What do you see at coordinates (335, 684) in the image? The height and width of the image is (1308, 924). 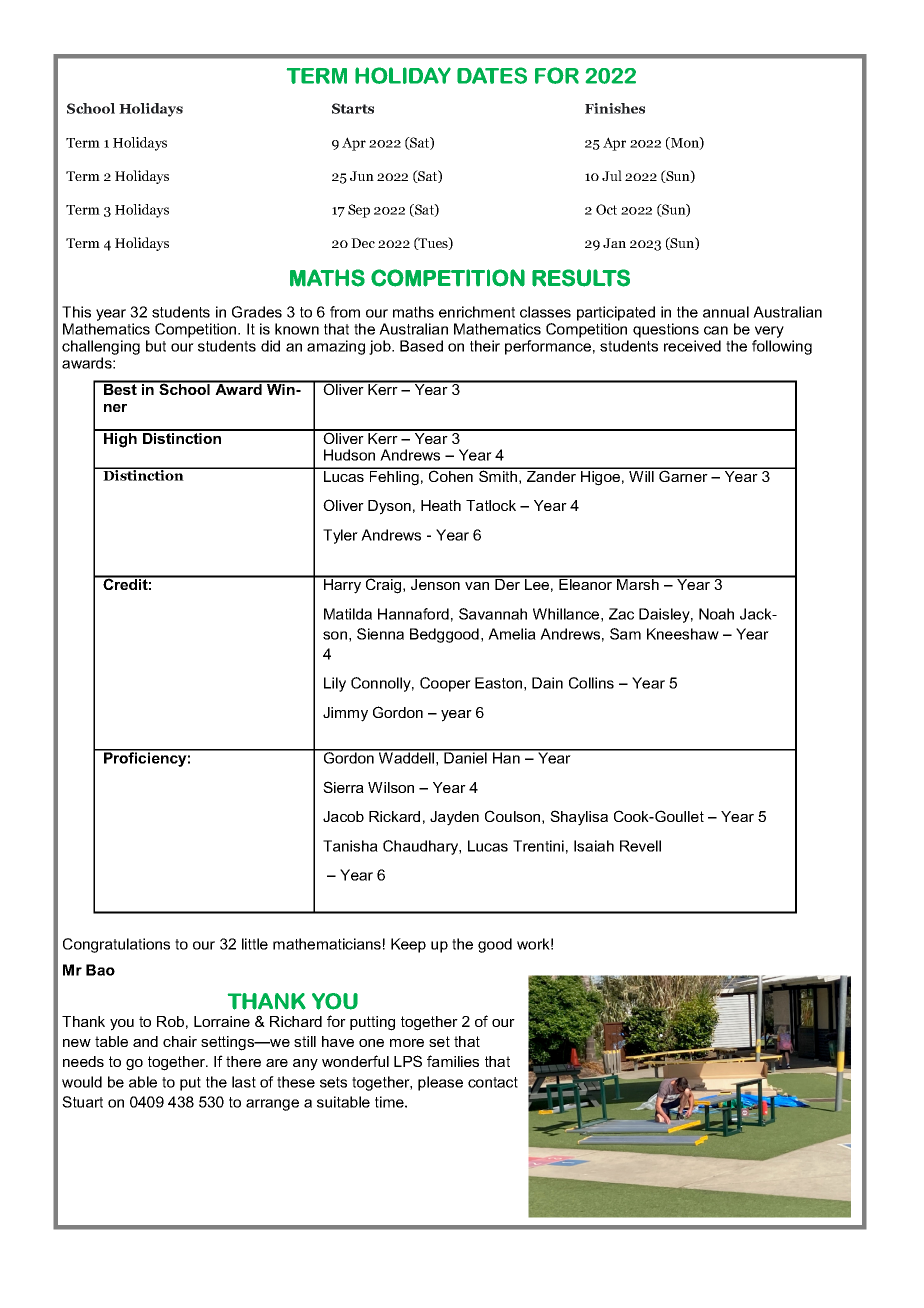 I see `Lily` at bounding box center [335, 684].
